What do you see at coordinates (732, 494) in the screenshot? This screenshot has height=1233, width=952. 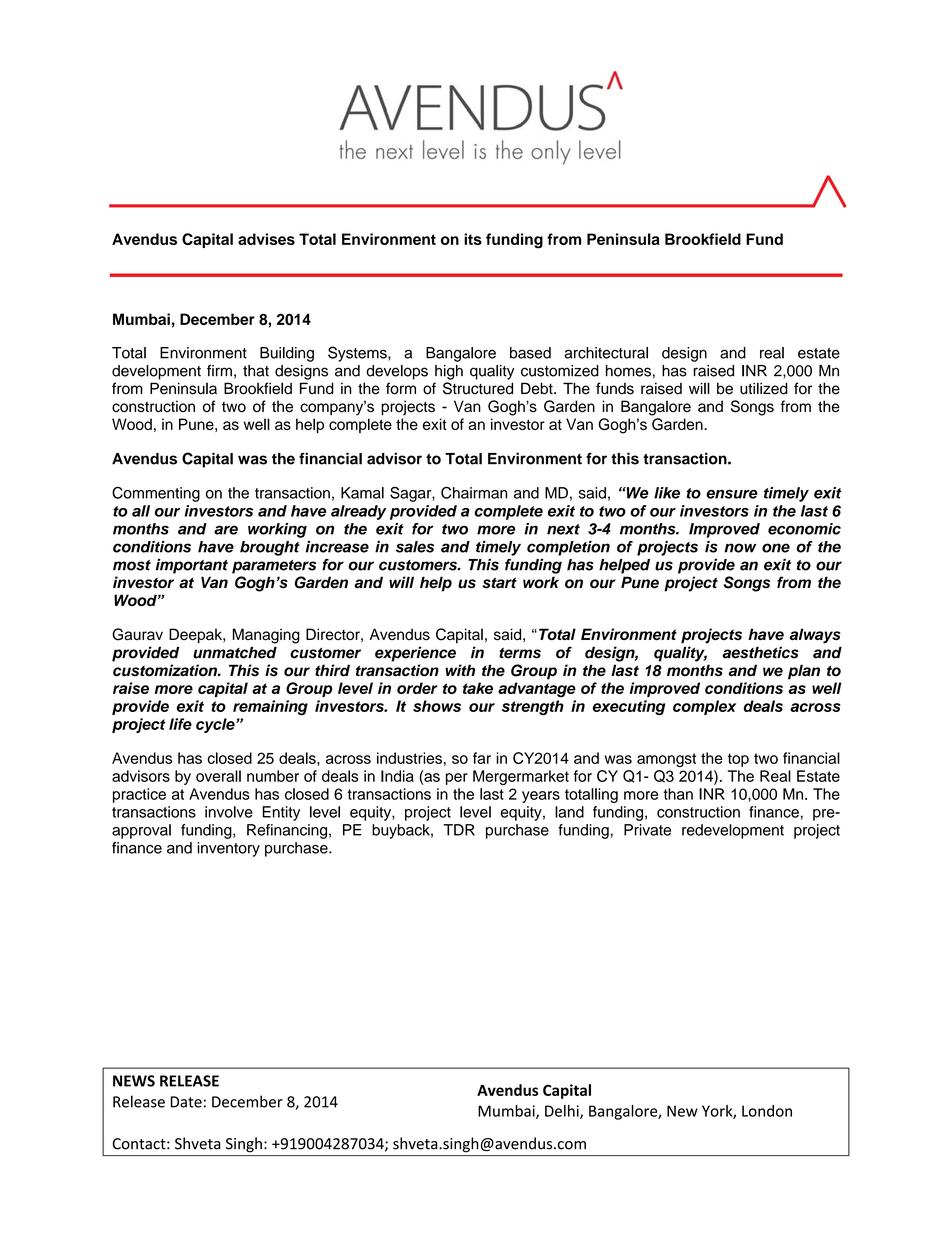 I see `ensure` at bounding box center [732, 494].
